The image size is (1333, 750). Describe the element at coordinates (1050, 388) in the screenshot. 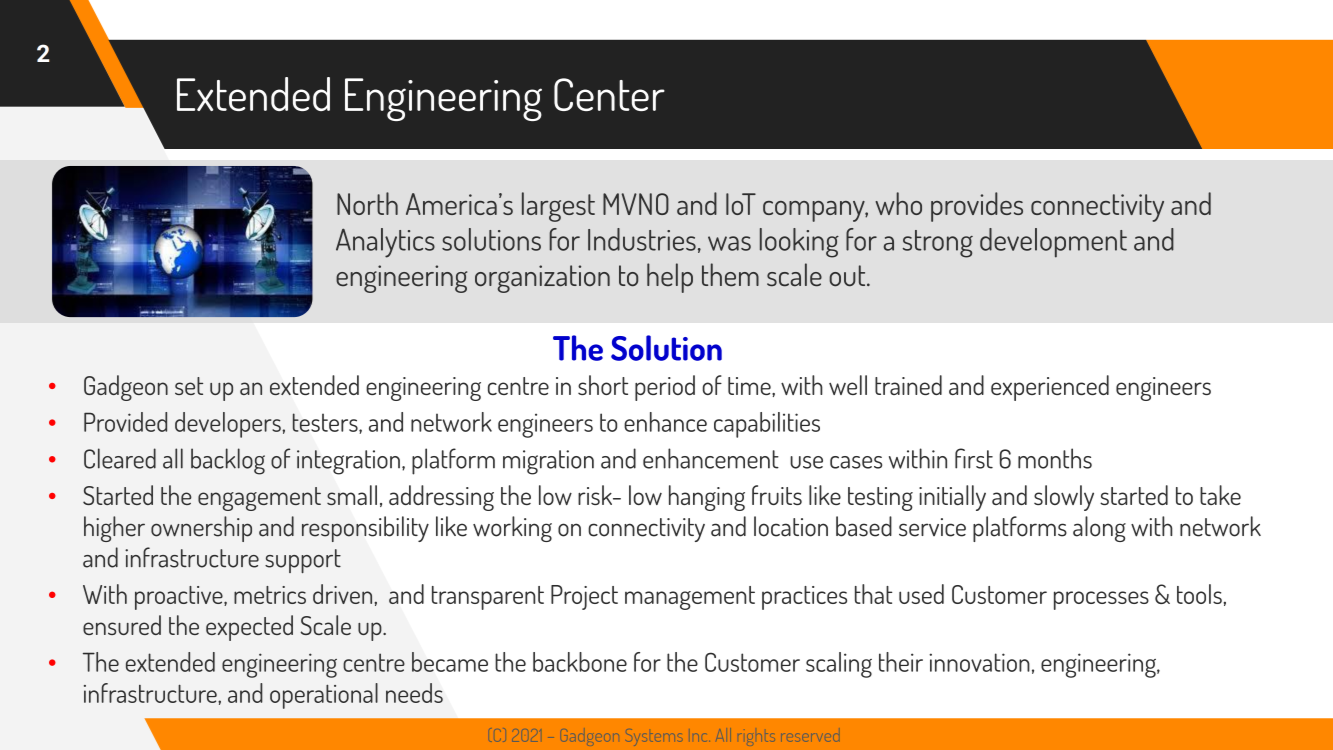

I see `experienced` at that location.
